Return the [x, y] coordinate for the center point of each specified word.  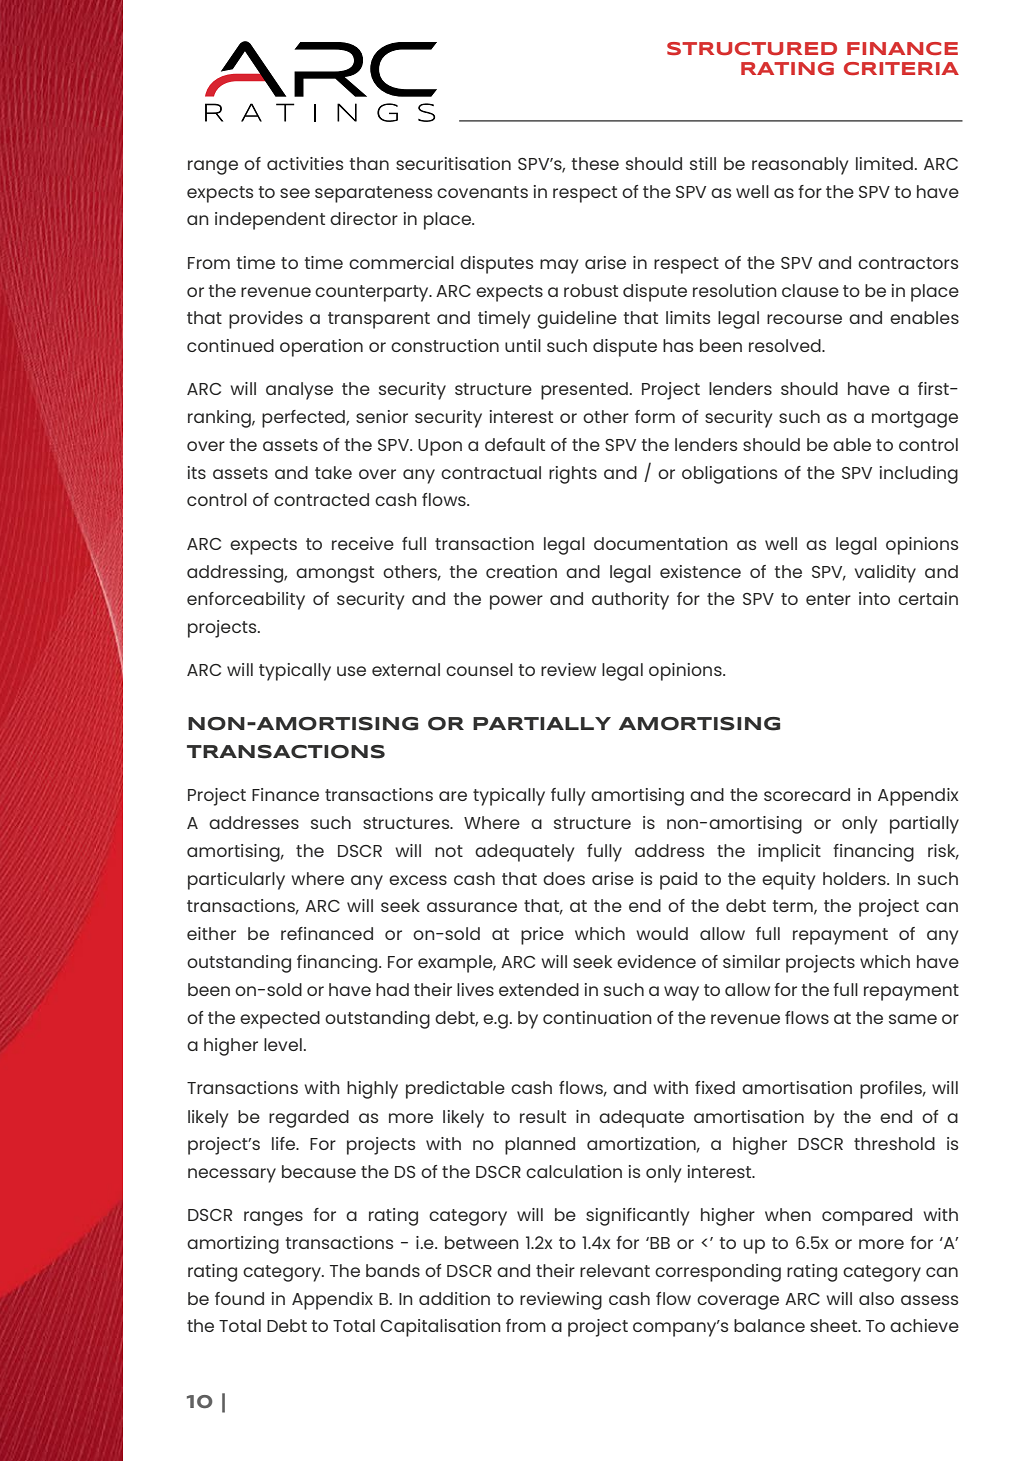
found [239, 1298]
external [406, 669]
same [913, 1019]
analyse [299, 391]
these [595, 163]
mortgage [915, 419]
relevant [615, 1270]
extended [539, 989]
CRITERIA [901, 68]
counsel [479, 669]
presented [584, 391]
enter [828, 599]
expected [280, 1020]
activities [305, 163]
